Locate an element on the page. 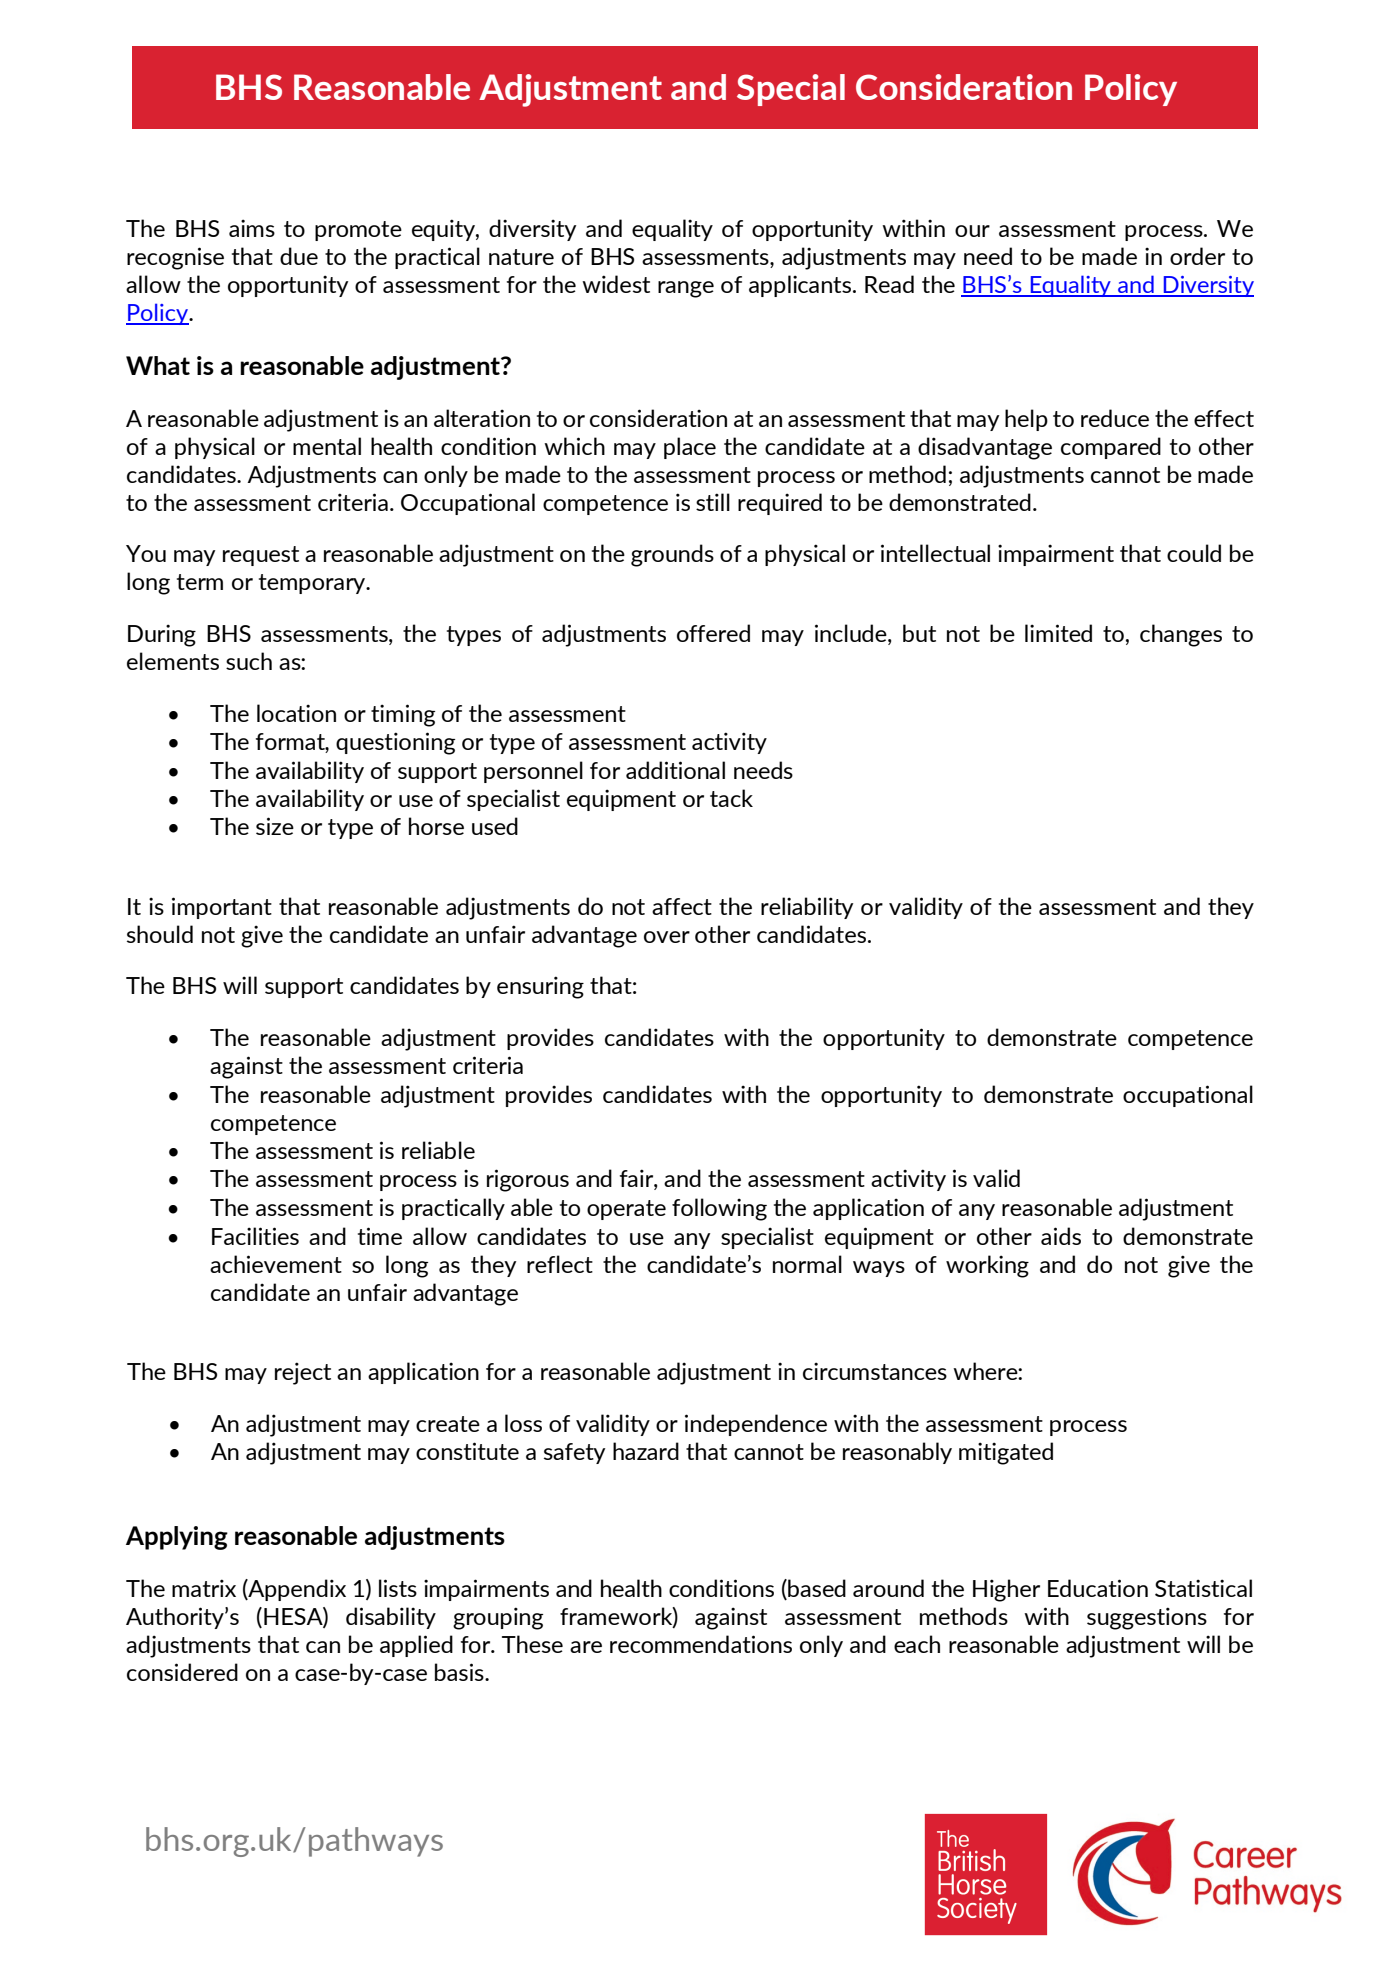 The height and width of the image is (1967, 1390). recommendations is located at coordinates (701, 1644).
